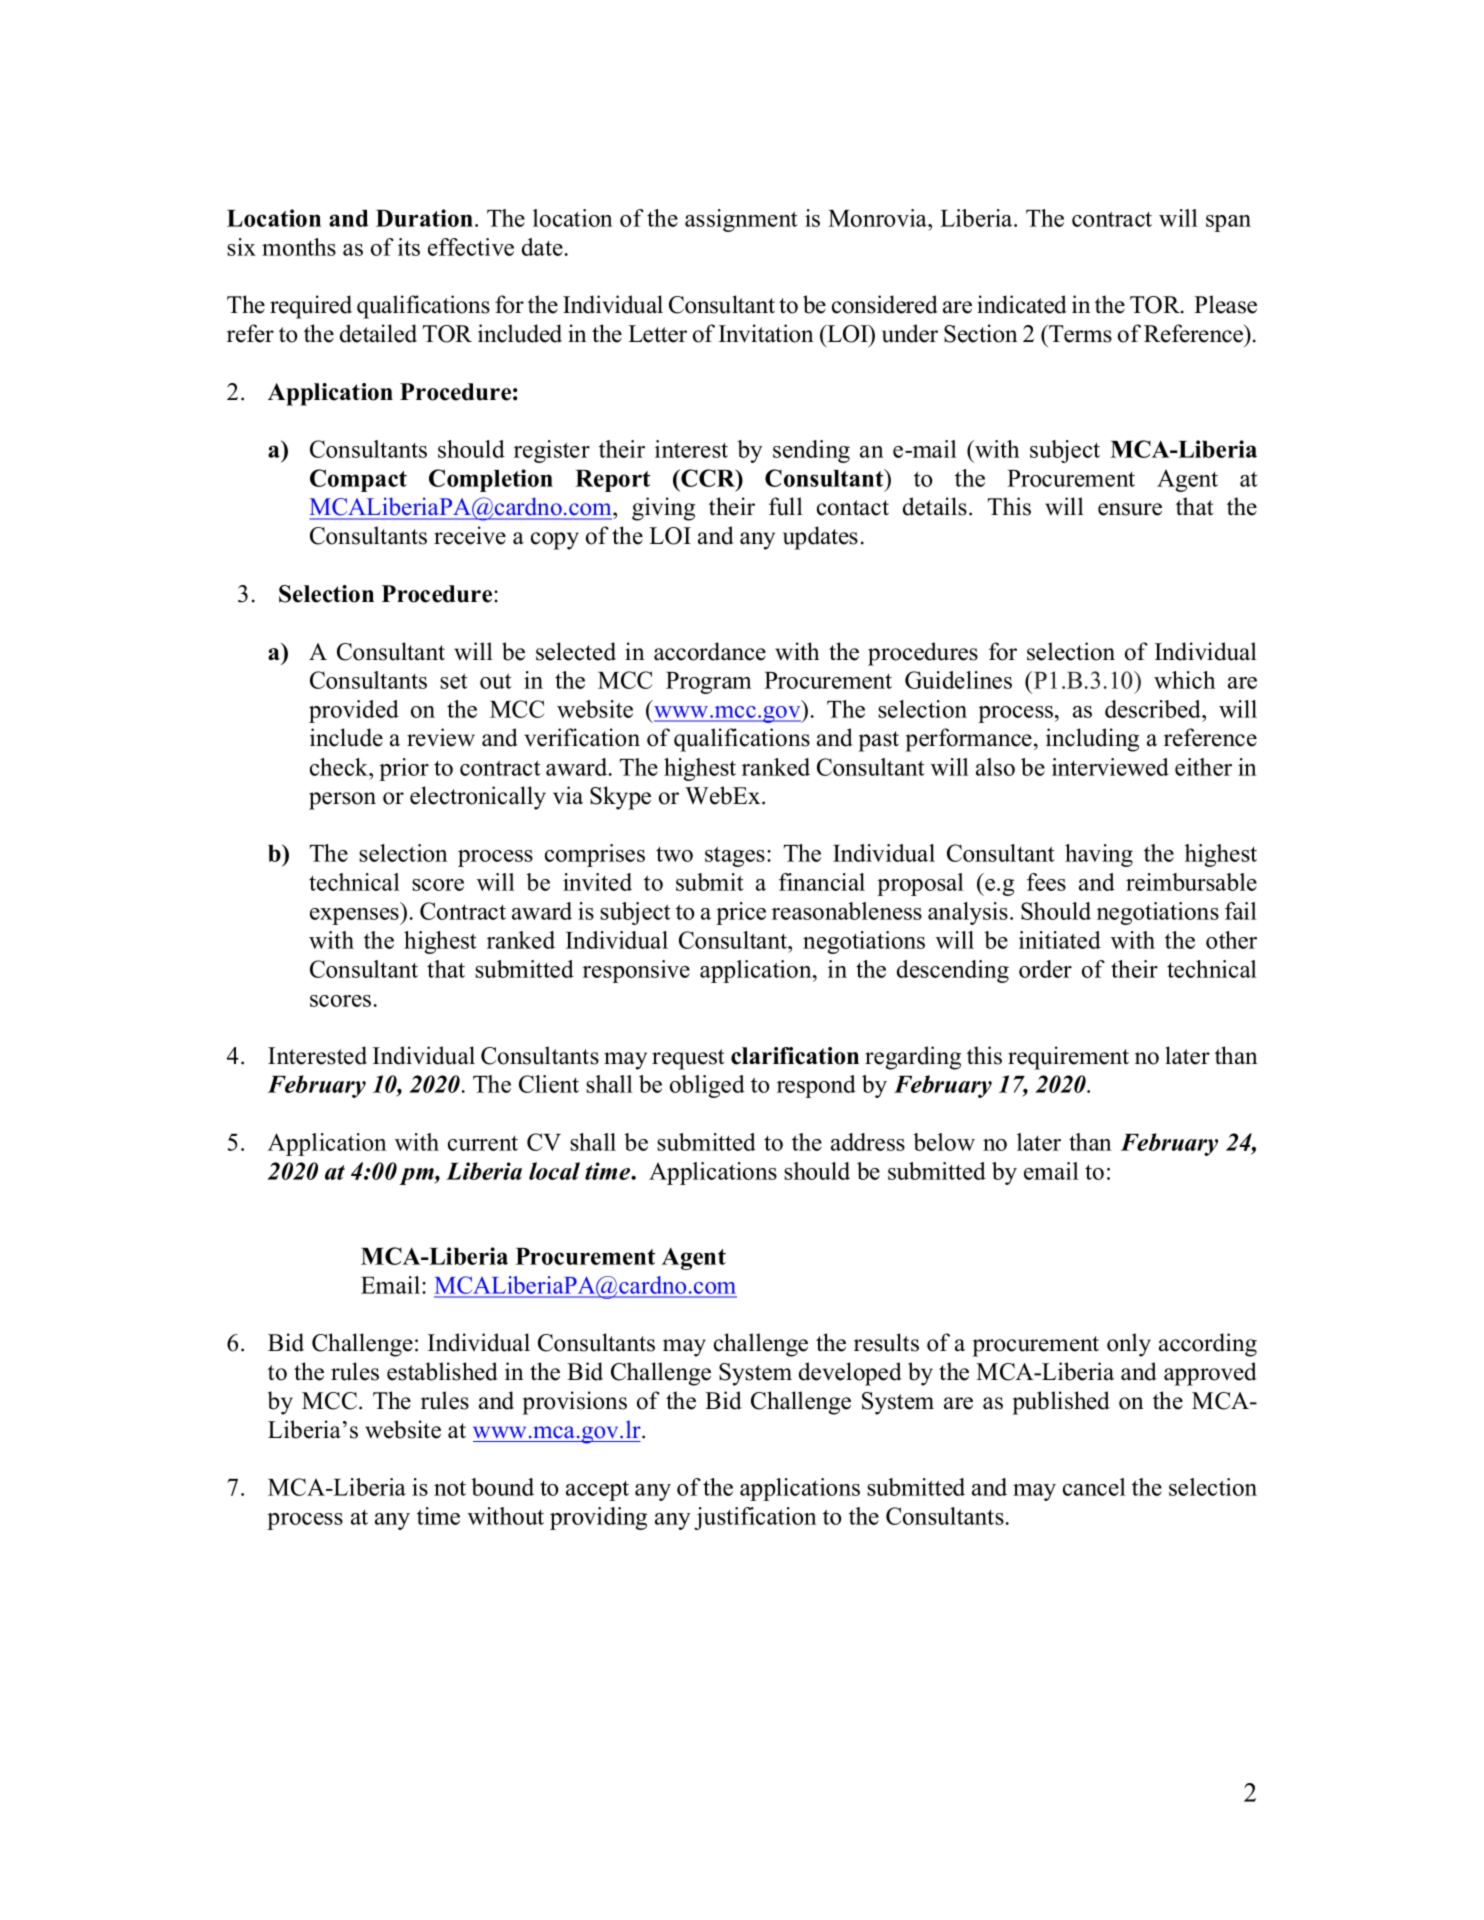 The image size is (1484, 1920). I want to click on cancel, so click(1094, 1487).
